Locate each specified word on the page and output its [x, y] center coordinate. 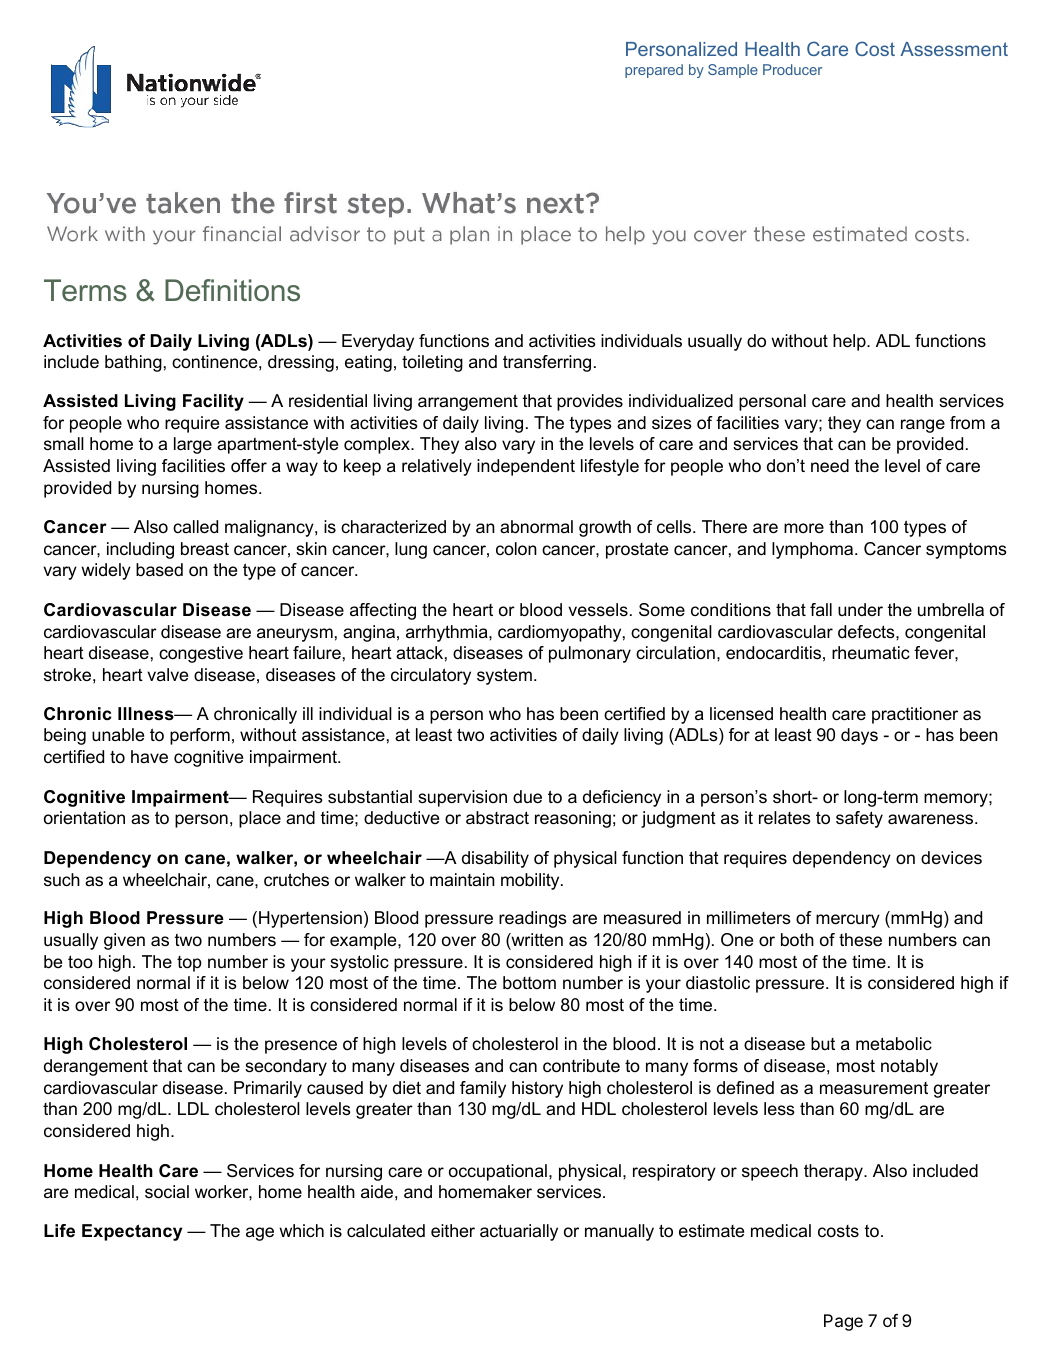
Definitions [232, 290]
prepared [654, 71]
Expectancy [132, 1232]
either [453, 1230]
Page [843, 1322]
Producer [792, 69]
